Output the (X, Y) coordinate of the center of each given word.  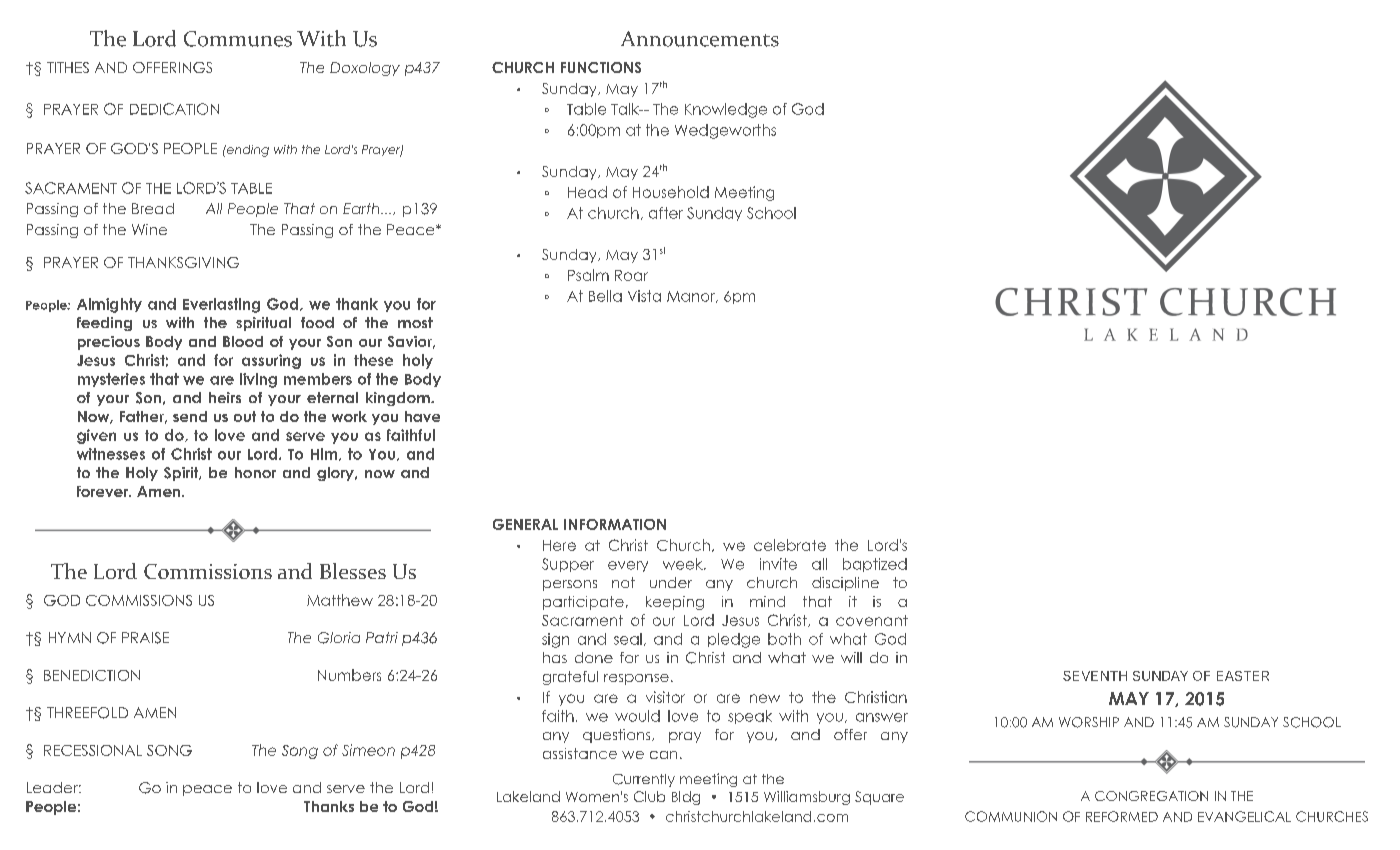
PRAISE (145, 638)
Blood (243, 341)
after (666, 213)
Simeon (368, 750)
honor (255, 472)
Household (671, 192)
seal (628, 639)
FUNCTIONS (601, 67)
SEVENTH (1095, 676)
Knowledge (726, 110)
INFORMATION (615, 524)
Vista (644, 296)
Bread (153, 208)
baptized (875, 565)
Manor (692, 297)
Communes (238, 39)
